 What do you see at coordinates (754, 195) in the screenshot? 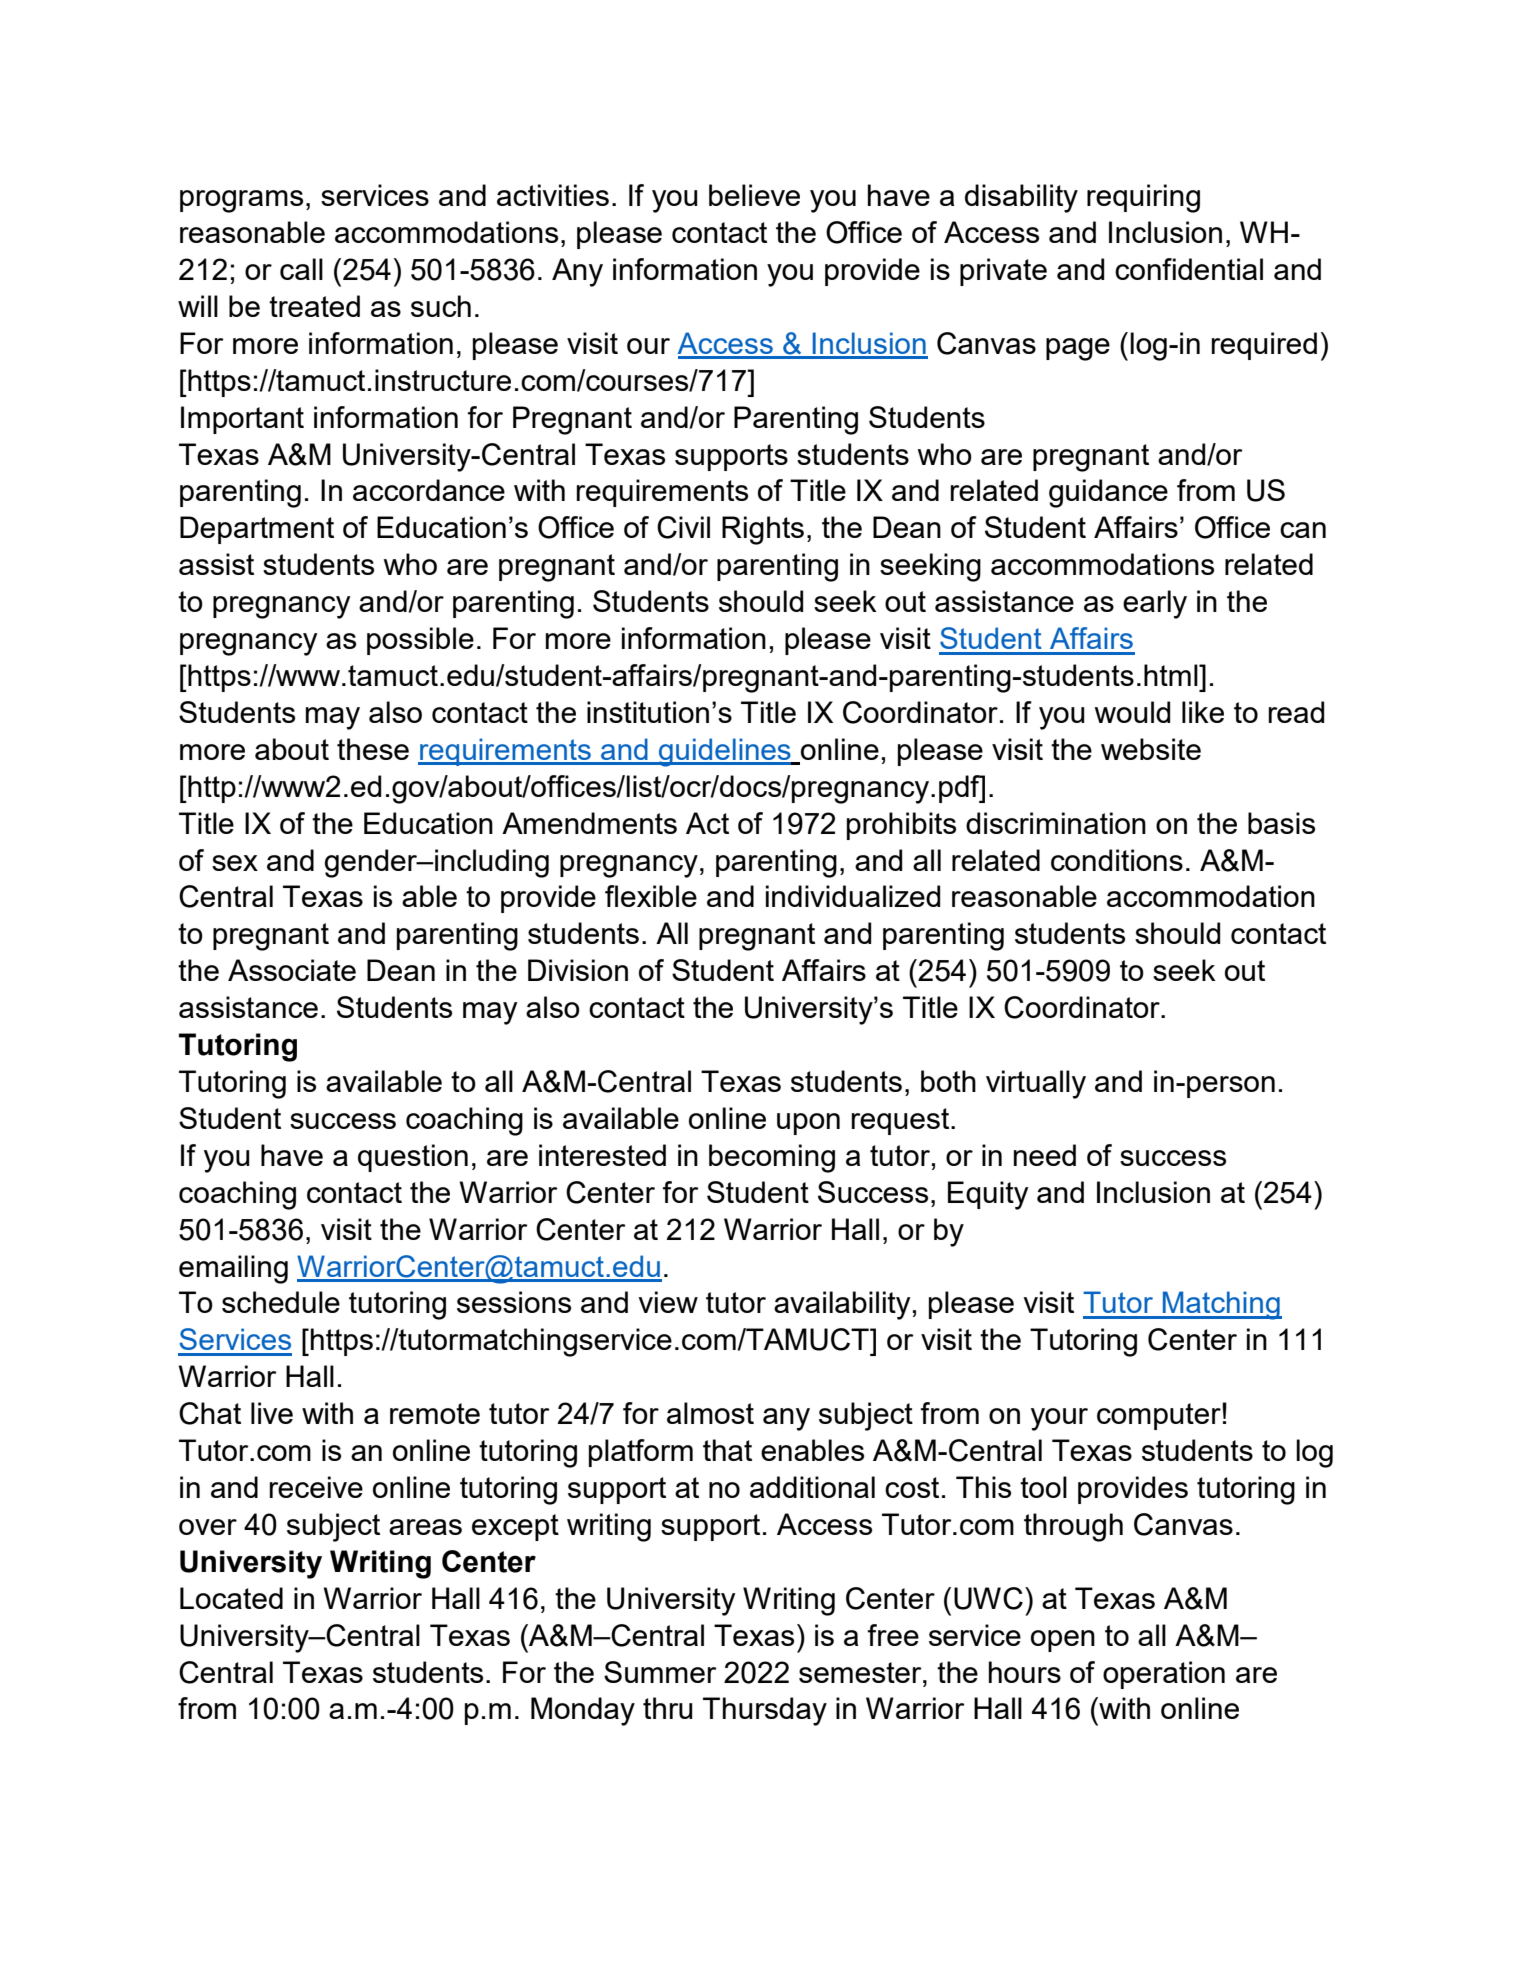
I see `believe` at bounding box center [754, 195].
